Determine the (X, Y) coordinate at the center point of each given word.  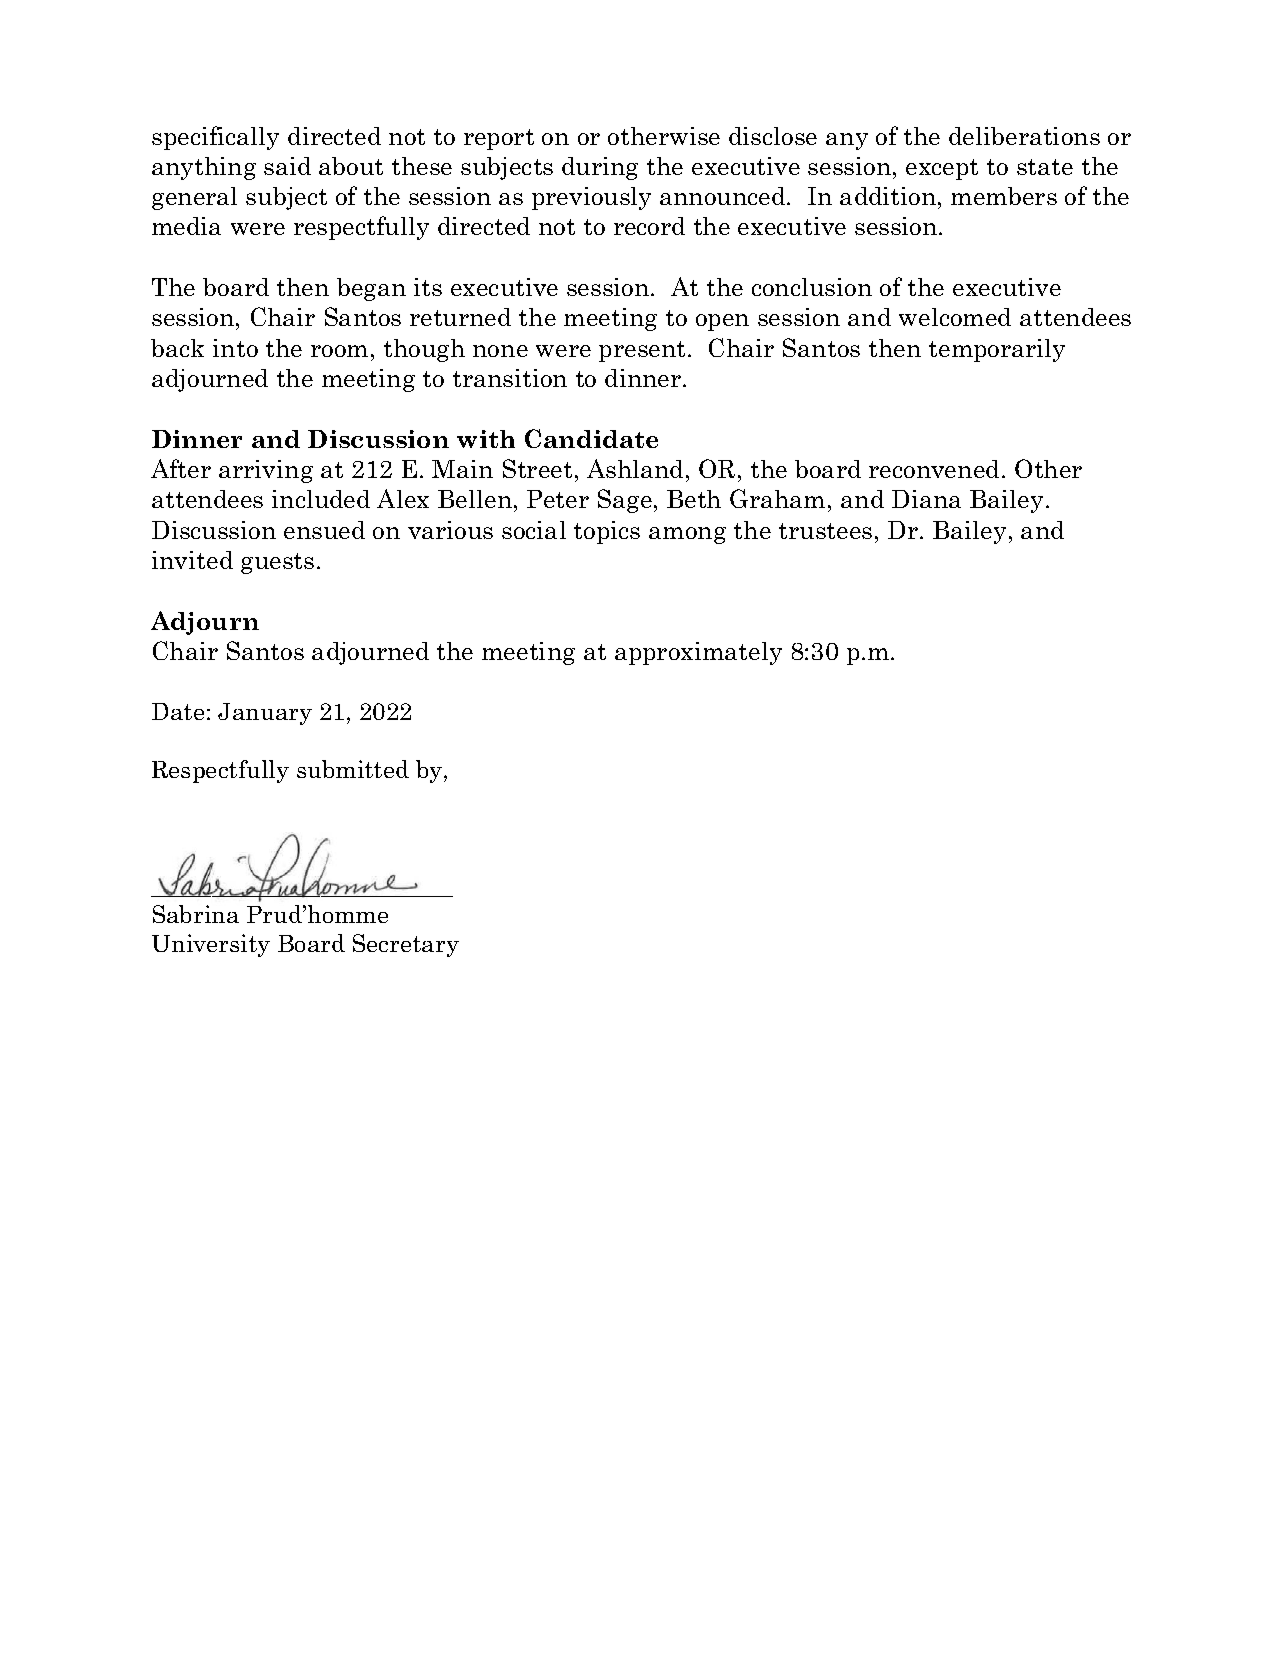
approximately (698, 653)
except (942, 169)
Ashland (635, 468)
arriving (266, 471)
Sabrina (196, 914)
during (600, 168)
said (287, 166)
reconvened (934, 469)
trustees (825, 531)
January (265, 714)
